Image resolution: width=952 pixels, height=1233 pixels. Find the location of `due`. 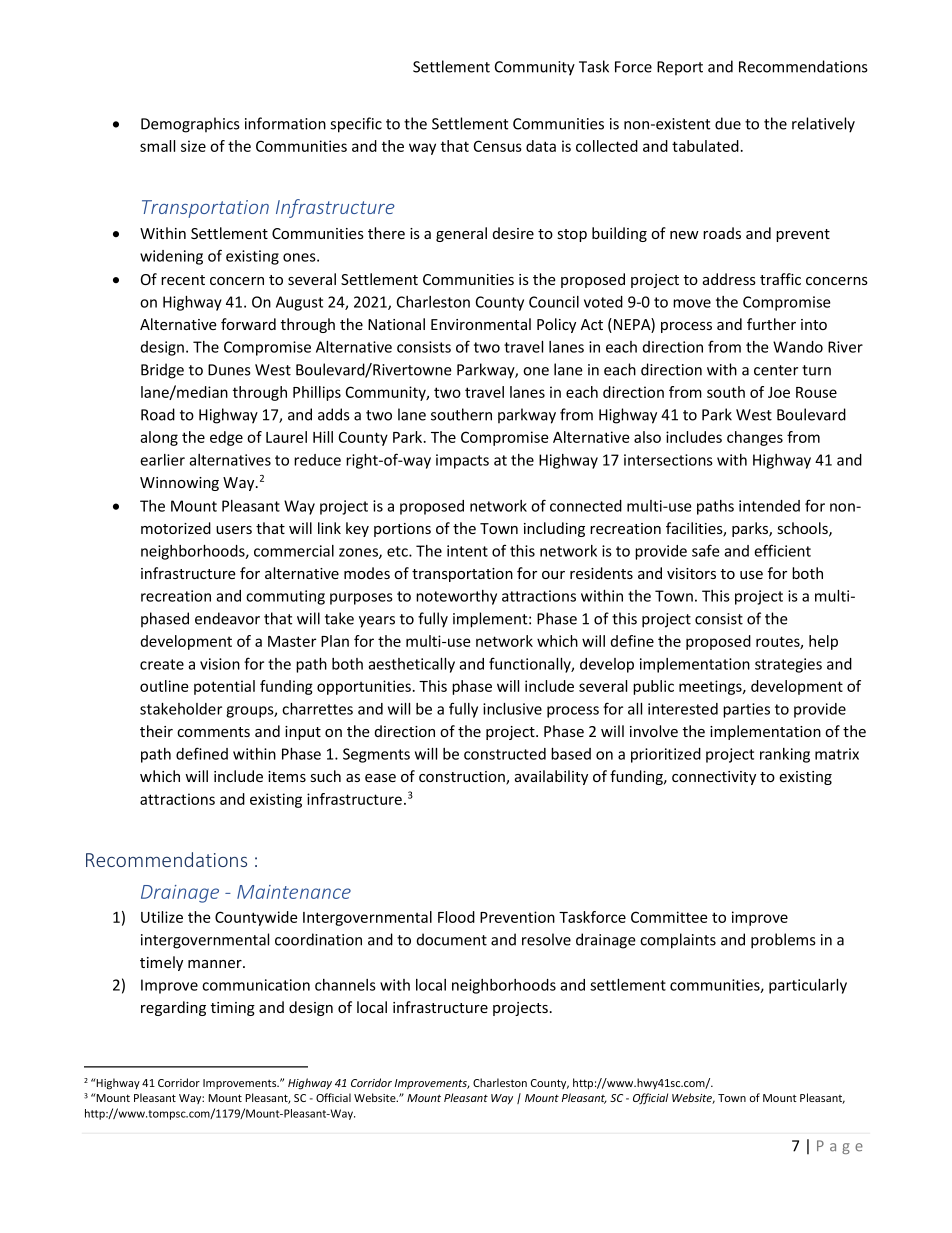

due is located at coordinates (728, 123).
